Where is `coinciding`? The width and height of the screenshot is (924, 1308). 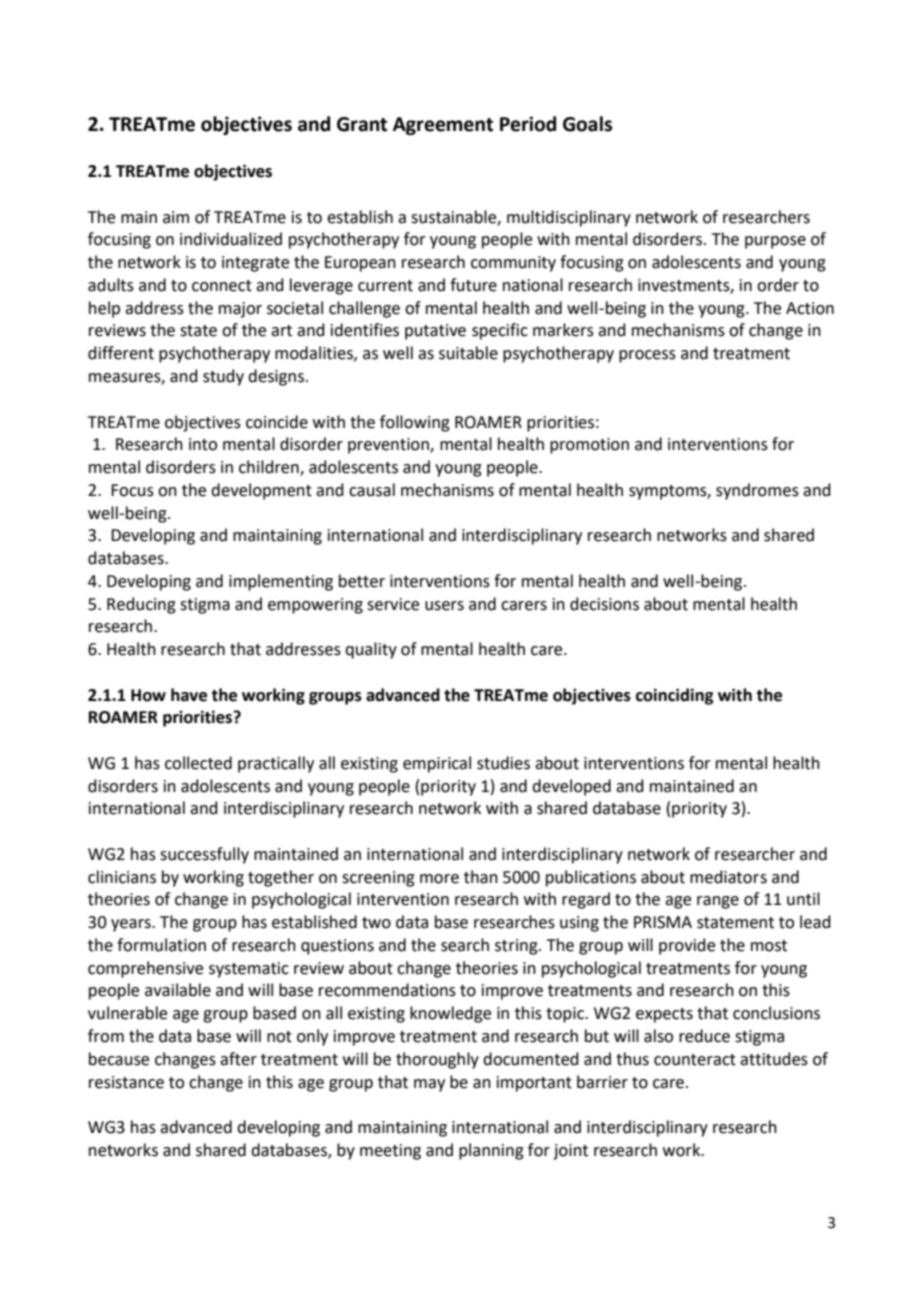
coinciding is located at coordinates (674, 696).
